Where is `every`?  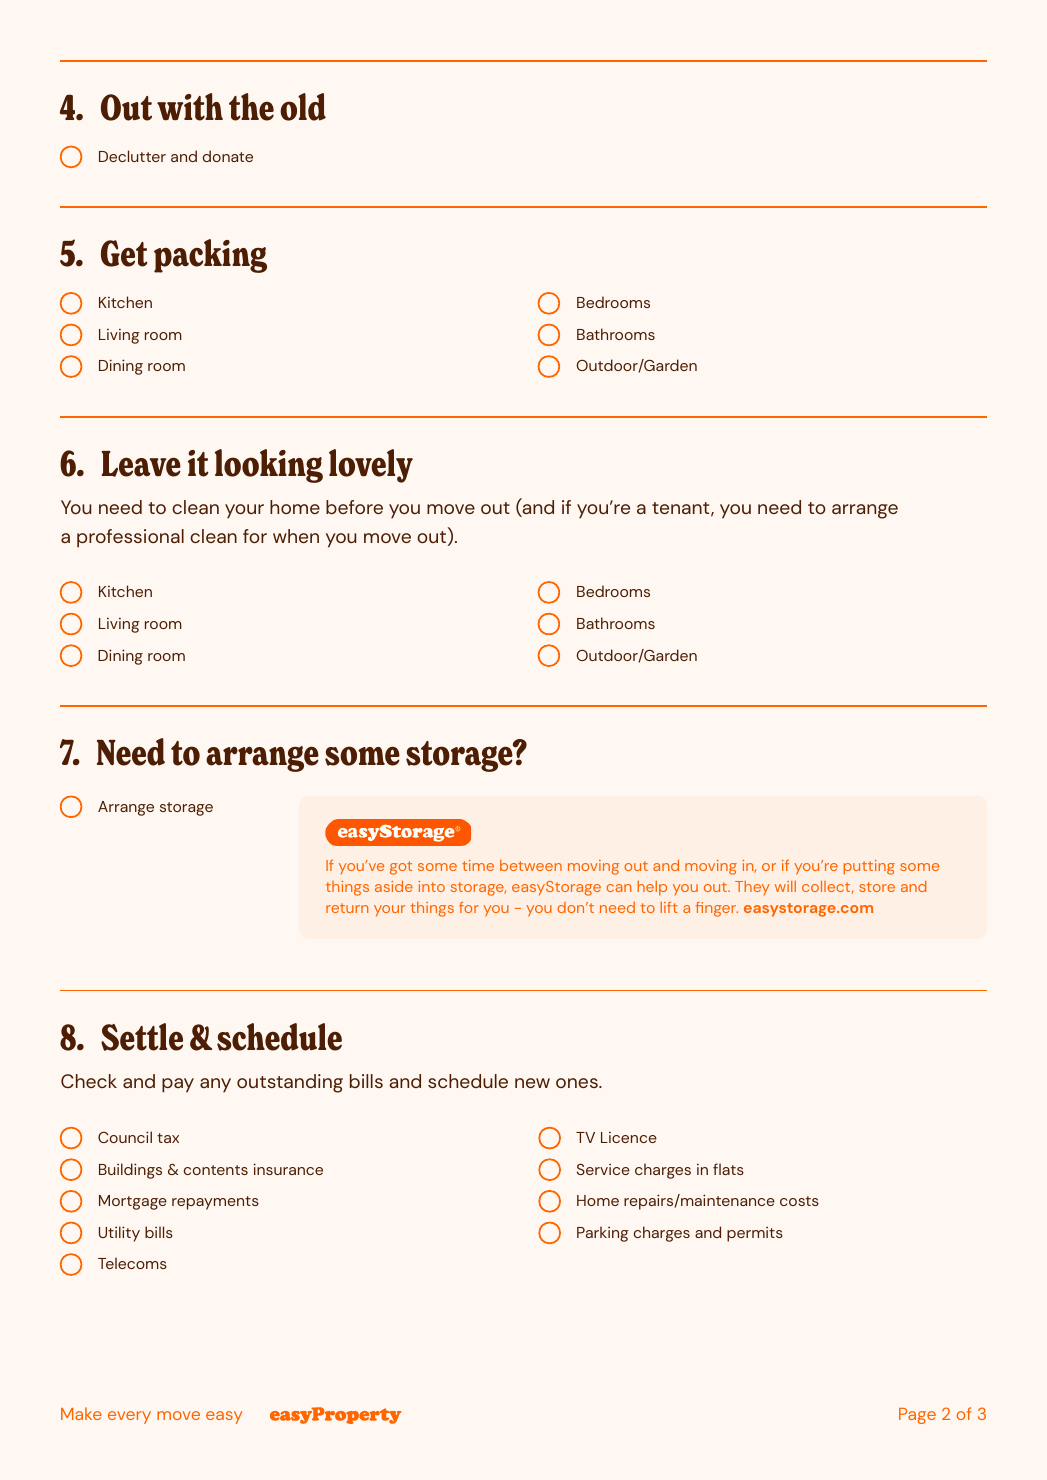
every is located at coordinates (129, 1417).
